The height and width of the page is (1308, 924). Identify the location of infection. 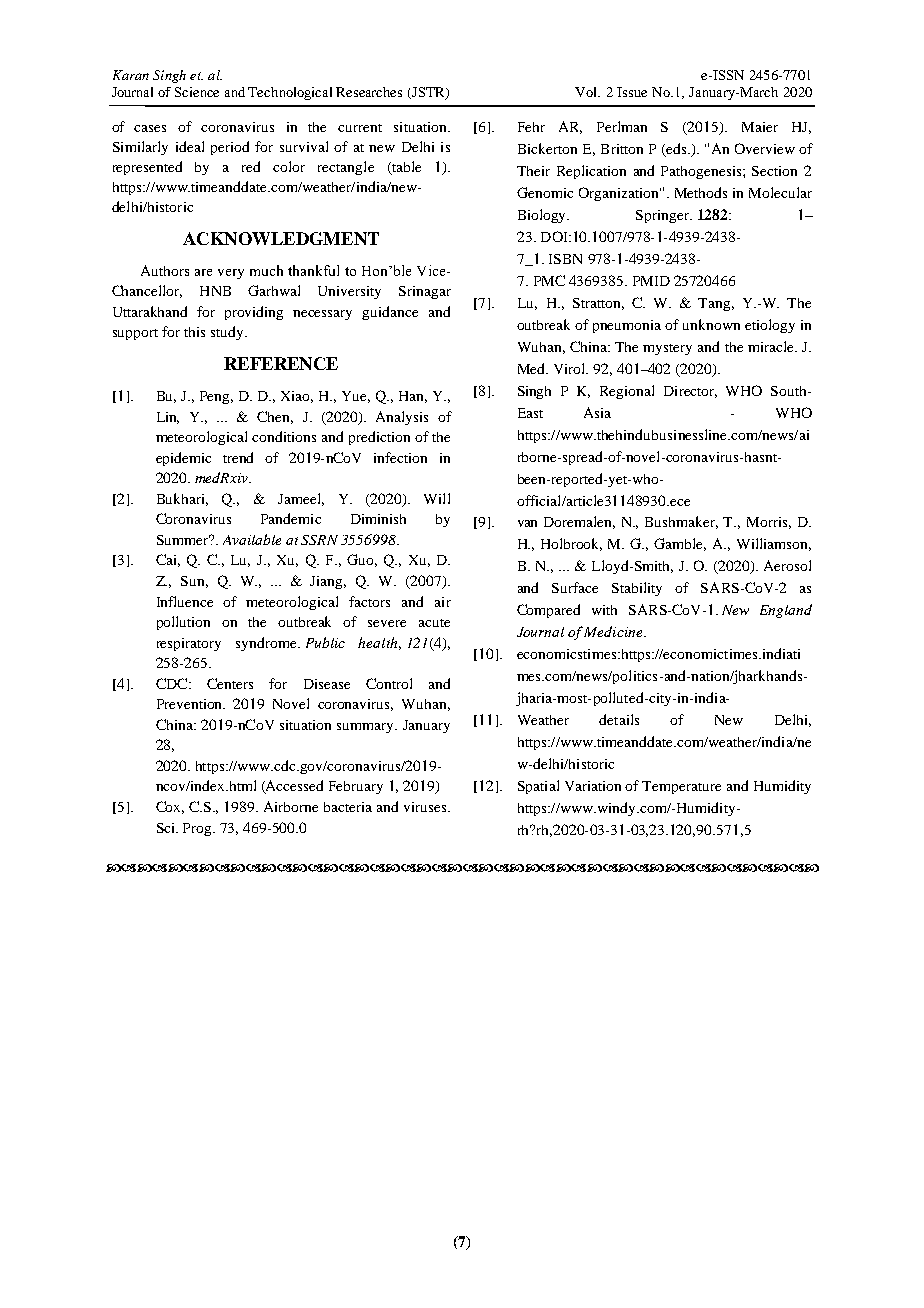
(400, 457).
